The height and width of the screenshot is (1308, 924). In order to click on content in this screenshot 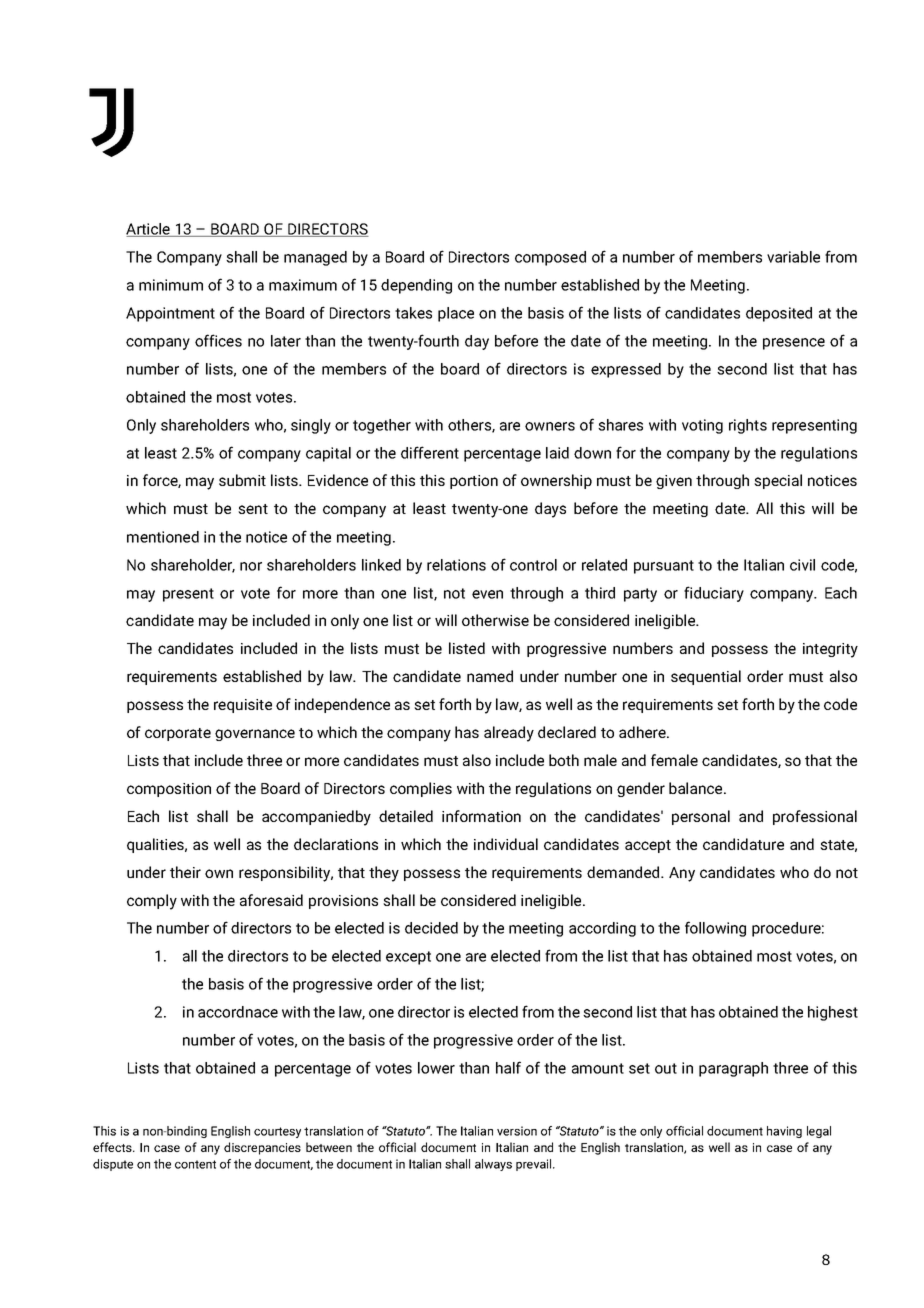, I will do `click(195, 1164)`.
